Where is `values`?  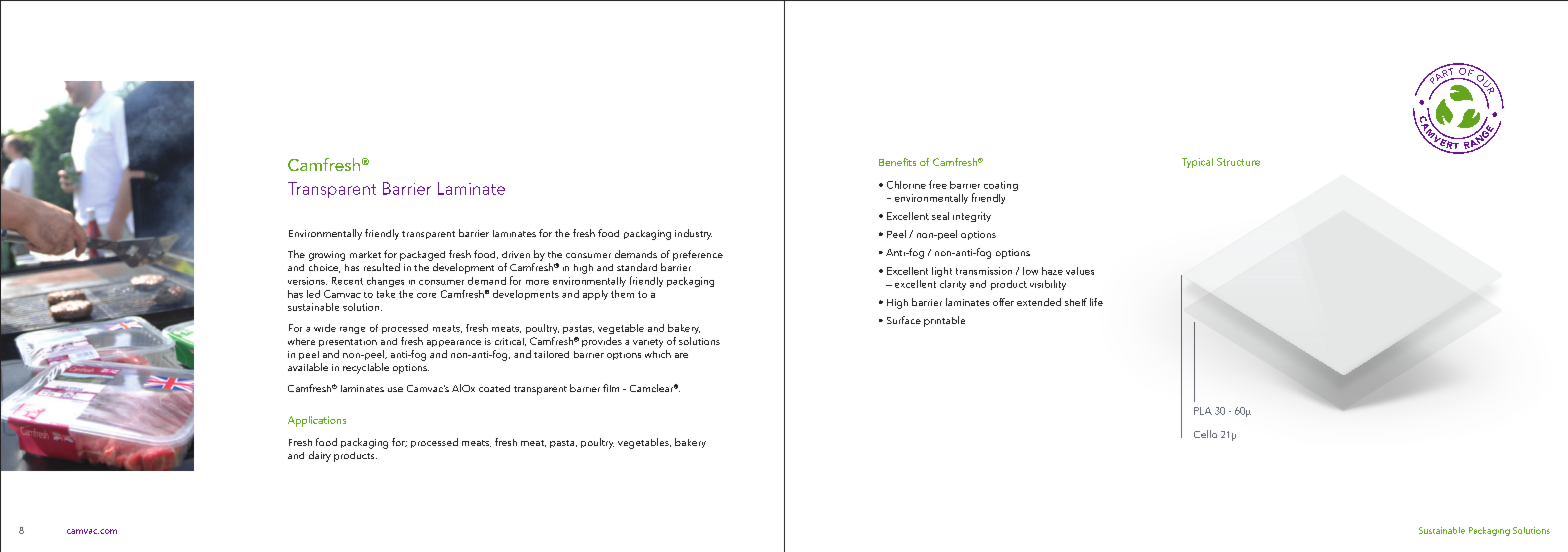 values is located at coordinates (1080, 271).
